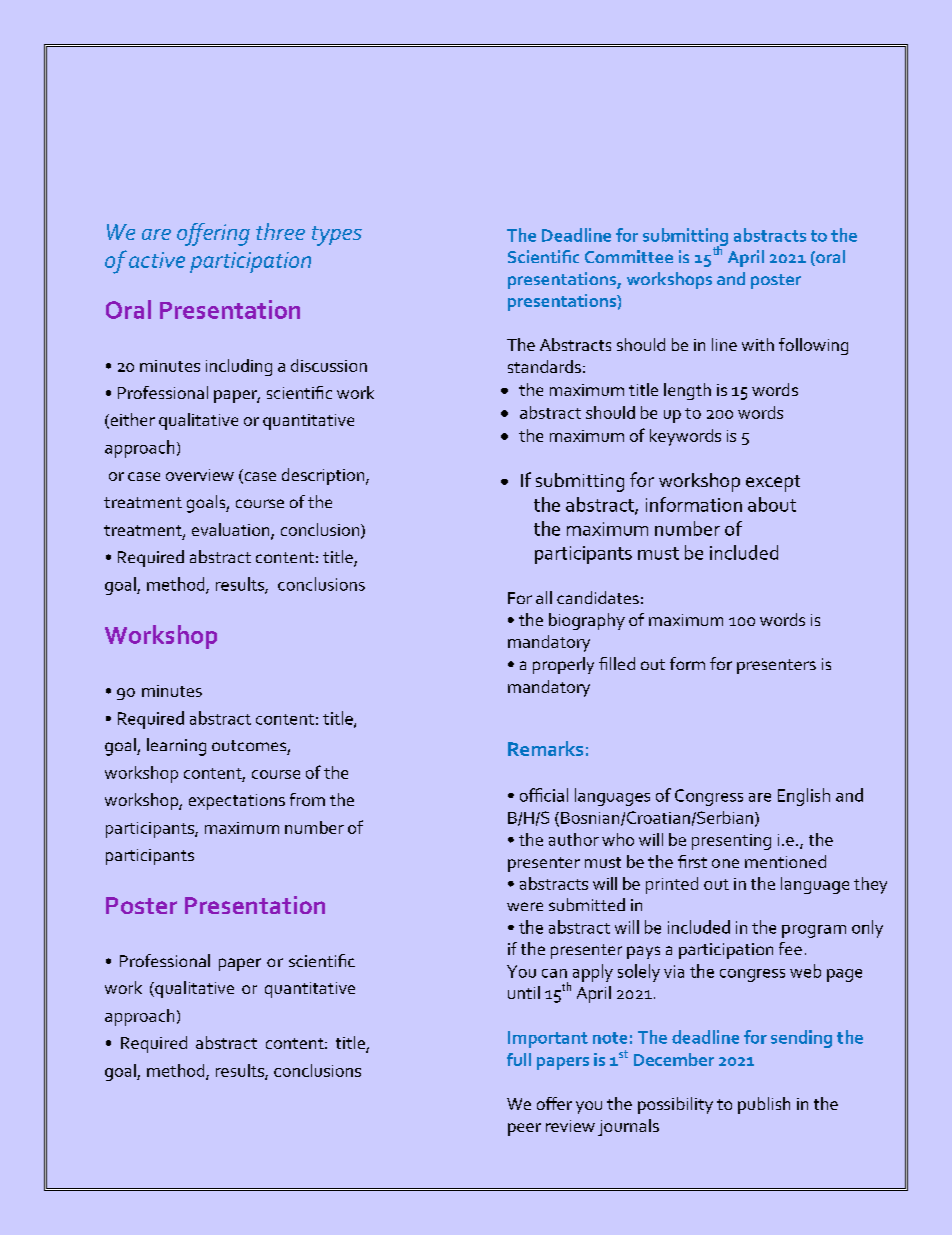  Describe the element at coordinates (563, 665) in the screenshot. I see `properly` at that location.
